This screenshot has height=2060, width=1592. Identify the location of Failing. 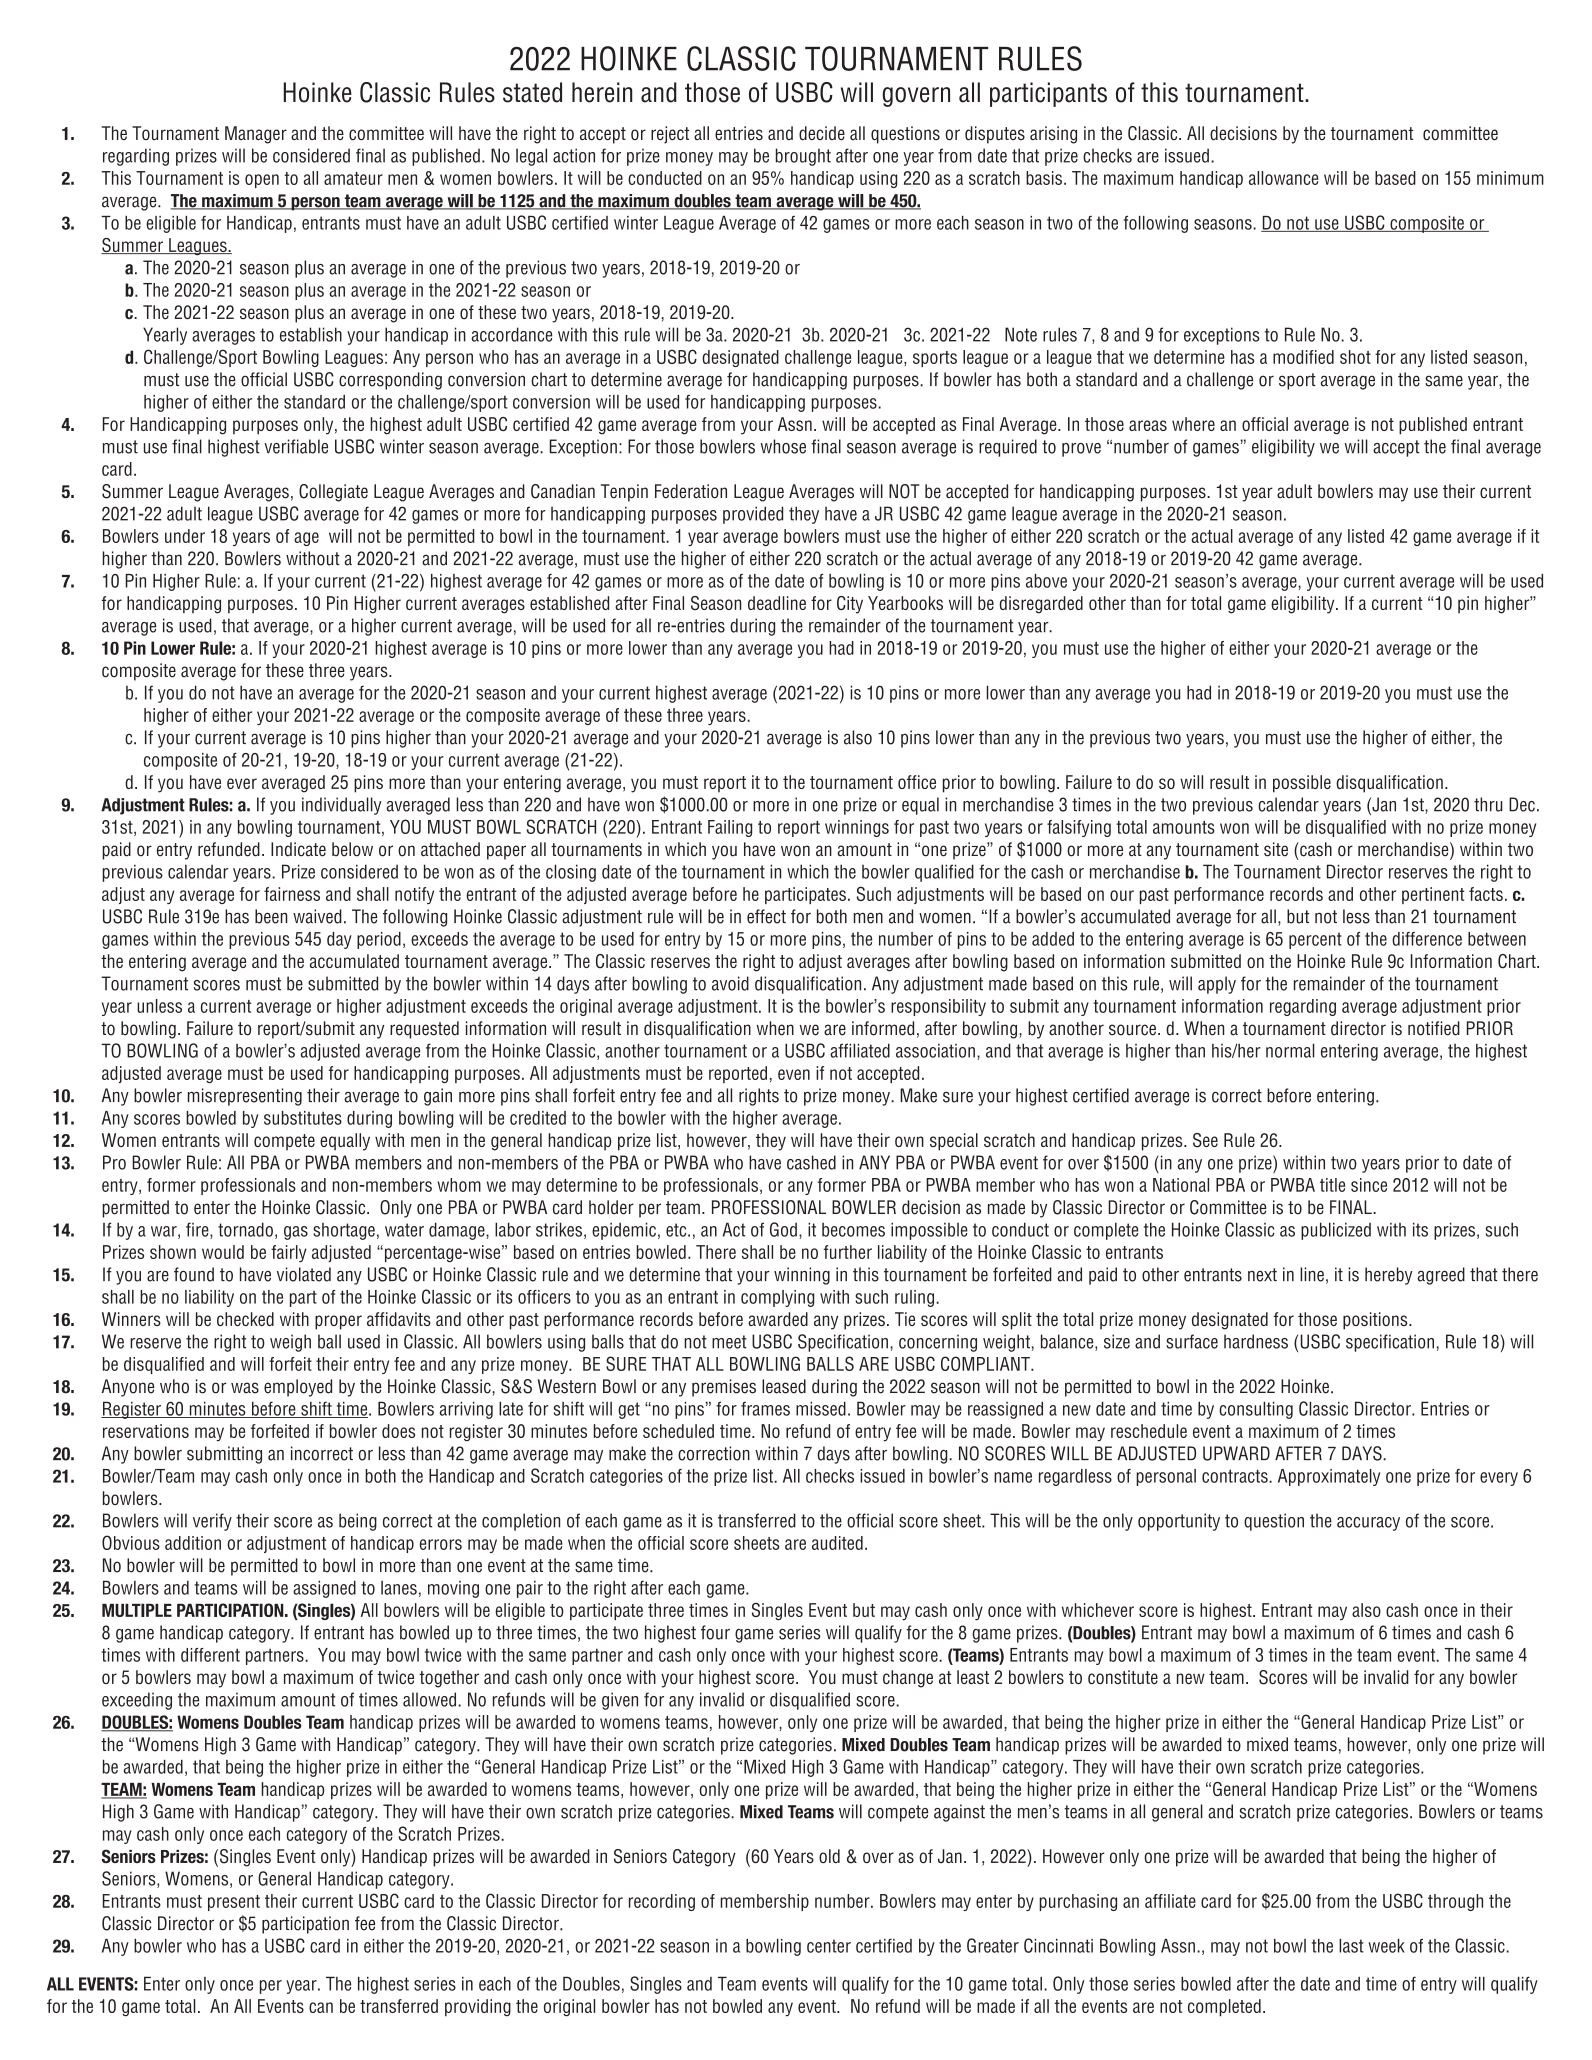
(730, 828).
